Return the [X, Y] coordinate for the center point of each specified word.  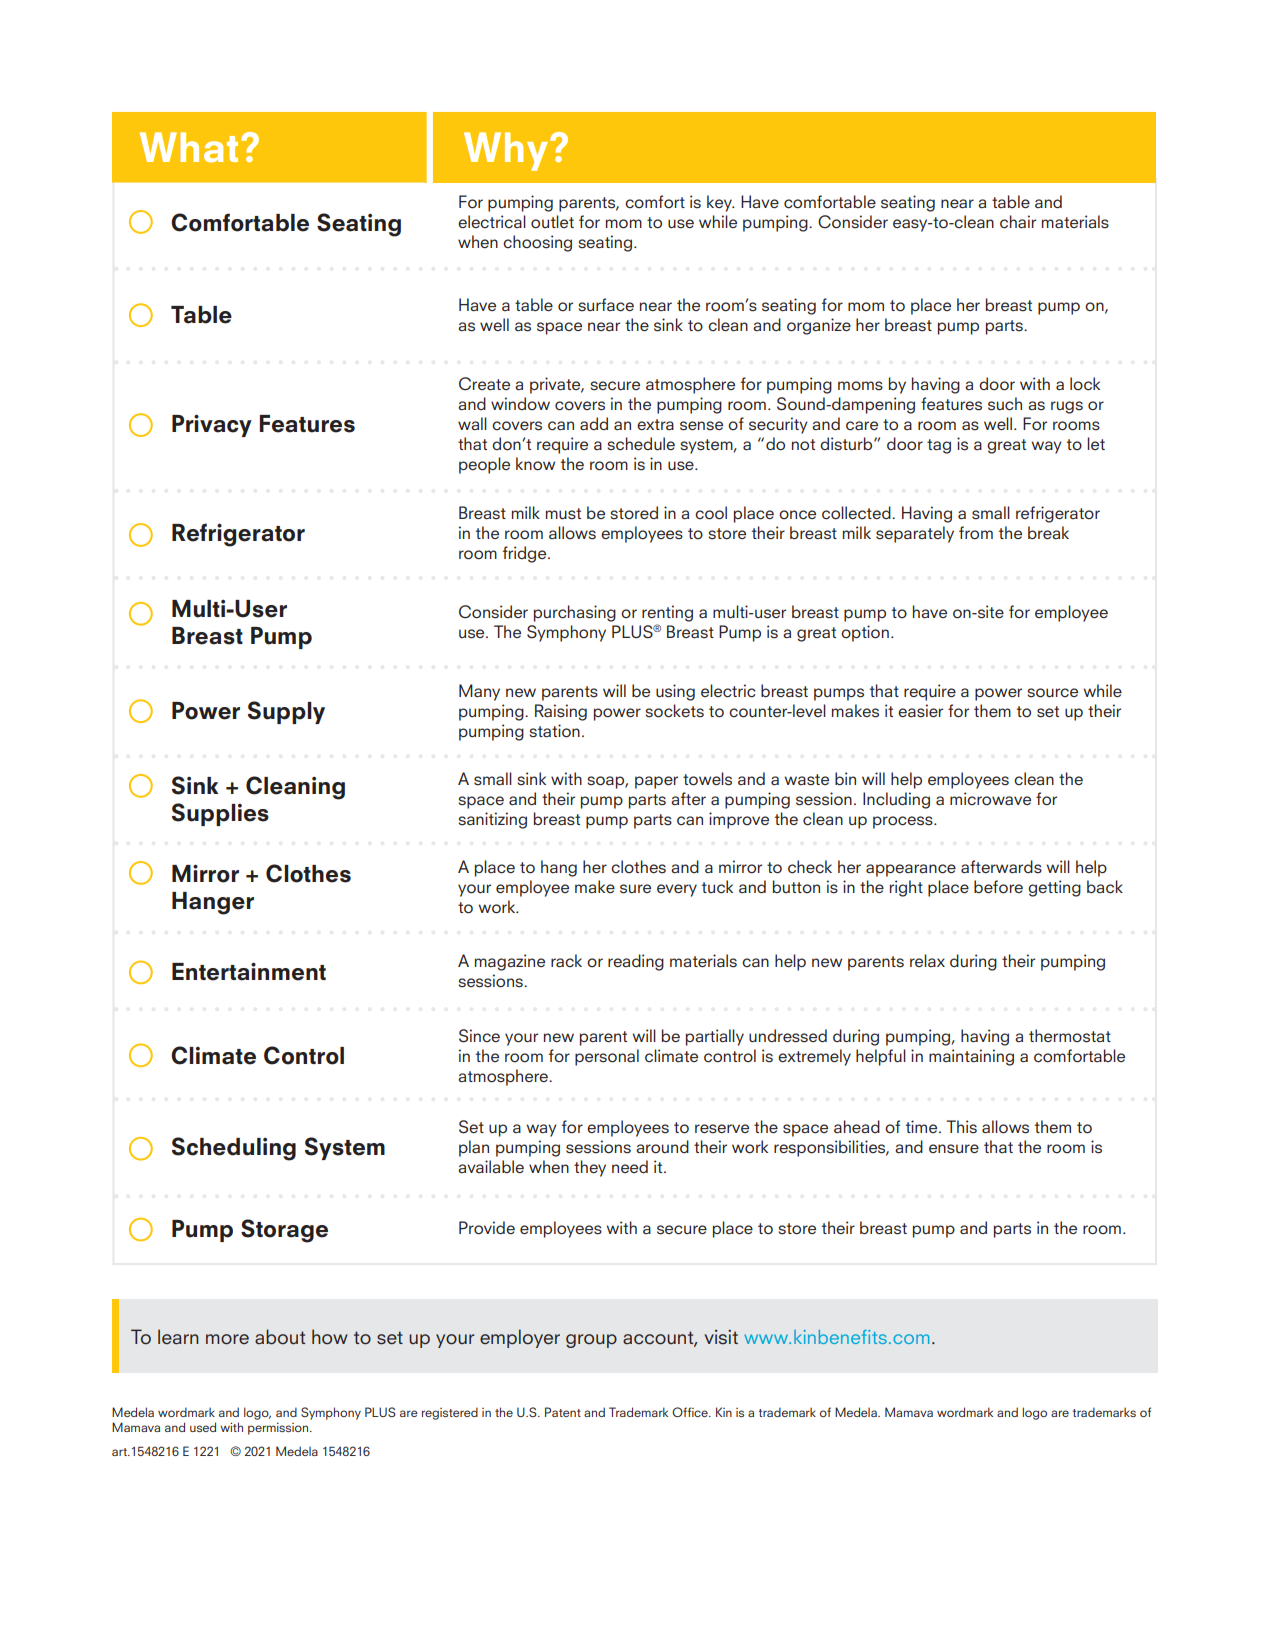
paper [656, 782]
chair [1018, 222]
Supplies [220, 814]
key [720, 203]
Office [691, 1412]
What [189, 147]
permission [279, 1428]
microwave [990, 799]
